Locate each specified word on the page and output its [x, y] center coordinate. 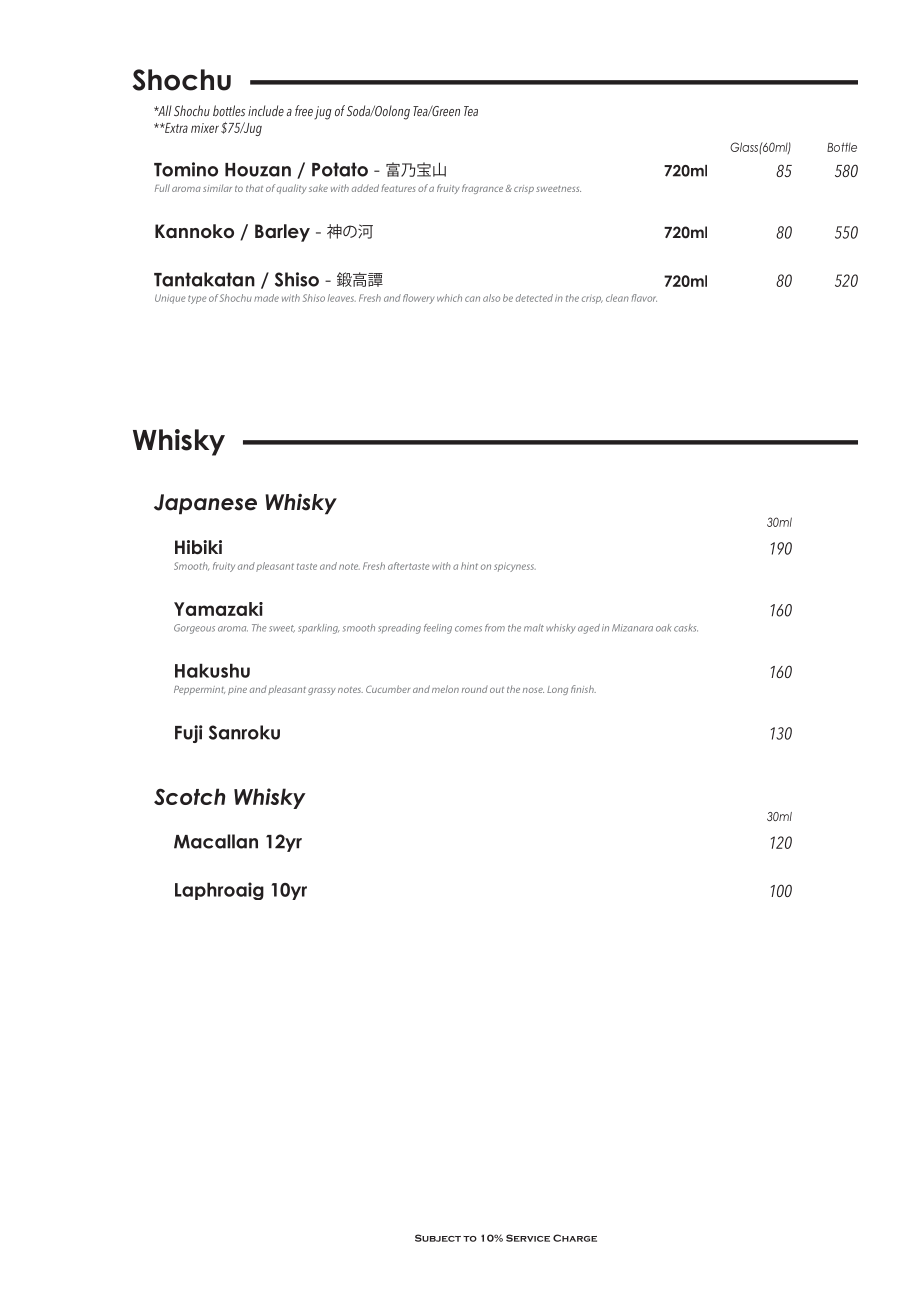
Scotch [189, 796]
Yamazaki [218, 609]
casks [686, 628]
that [254, 188]
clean [617, 298]
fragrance [482, 189]
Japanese [205, 504]
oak [664, 628]
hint [469, 566]
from [495, 628]
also [491, 298]
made [266, 298]
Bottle [842, 147]
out [497, 690]
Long [557, 690]
